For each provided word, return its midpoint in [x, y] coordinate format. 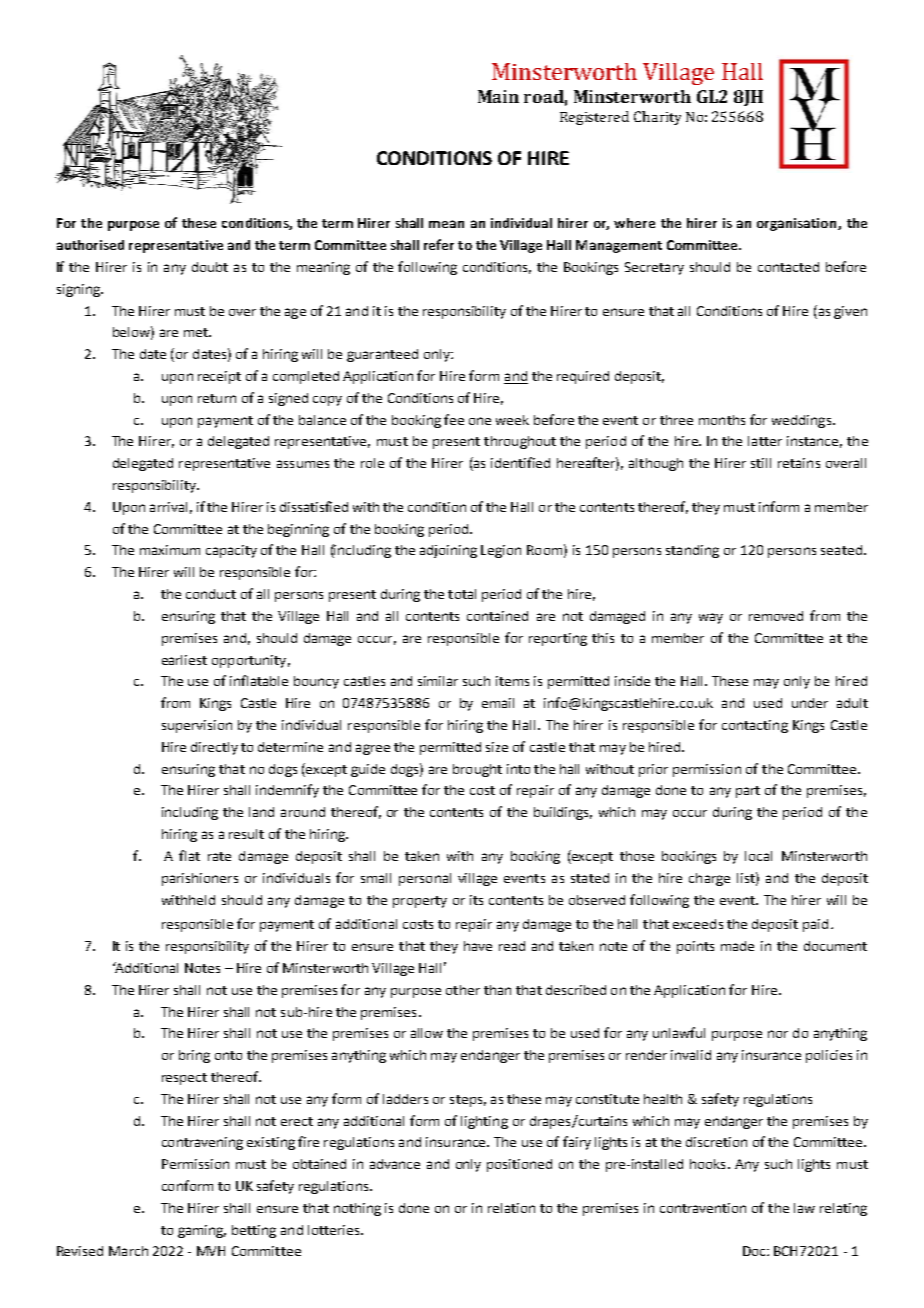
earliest [184, 660]
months [722, 420]
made [737, 946]
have [478, 946]
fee [454, 419]
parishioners [200, 879]
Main [498, 96]
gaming [202, 1231]
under [810, 703]
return [217, 398]
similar [438, 681]
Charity [657, 118]
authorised [90, 245]
